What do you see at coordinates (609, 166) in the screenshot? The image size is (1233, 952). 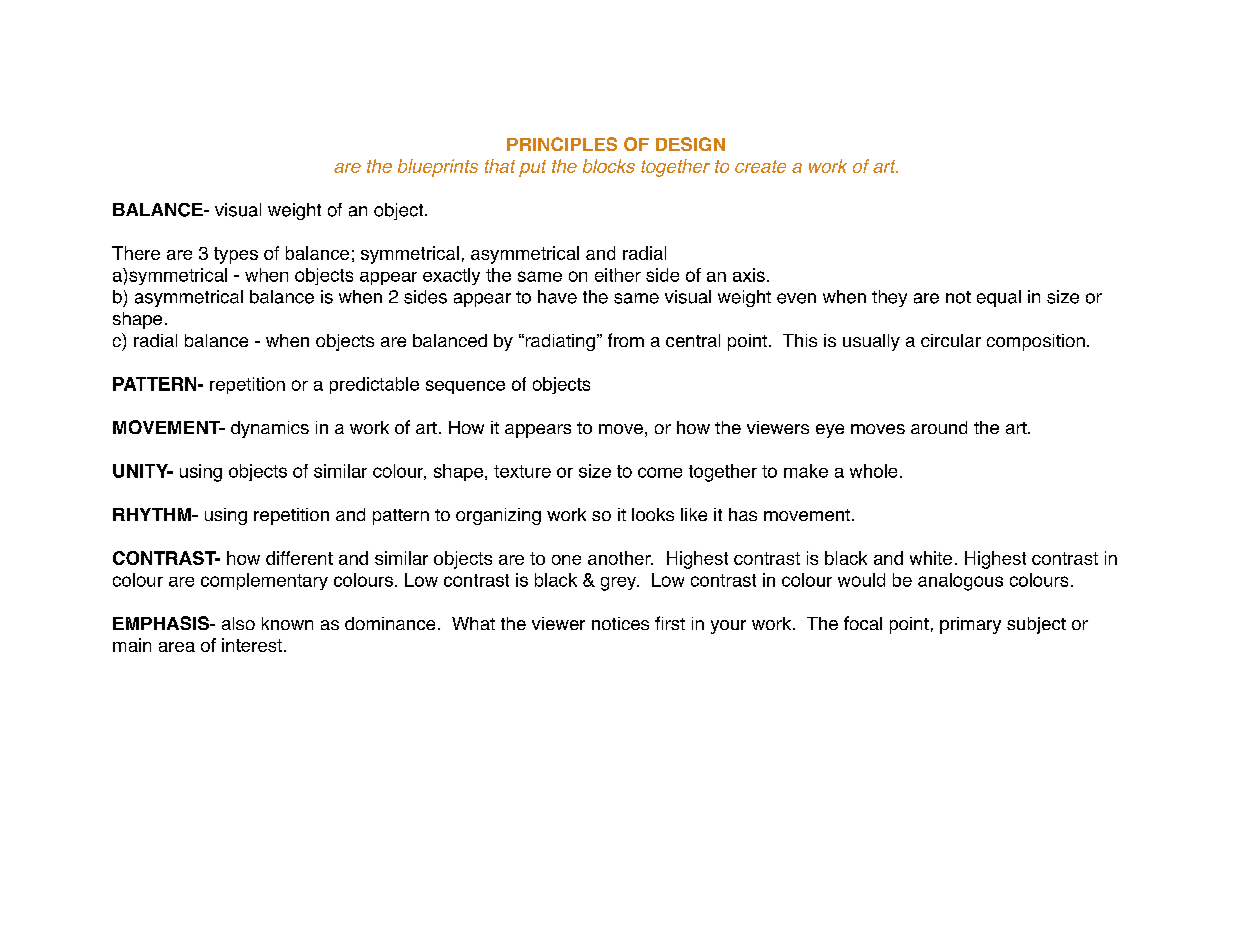 I see `blocks` at bounding box center [609, 166].
